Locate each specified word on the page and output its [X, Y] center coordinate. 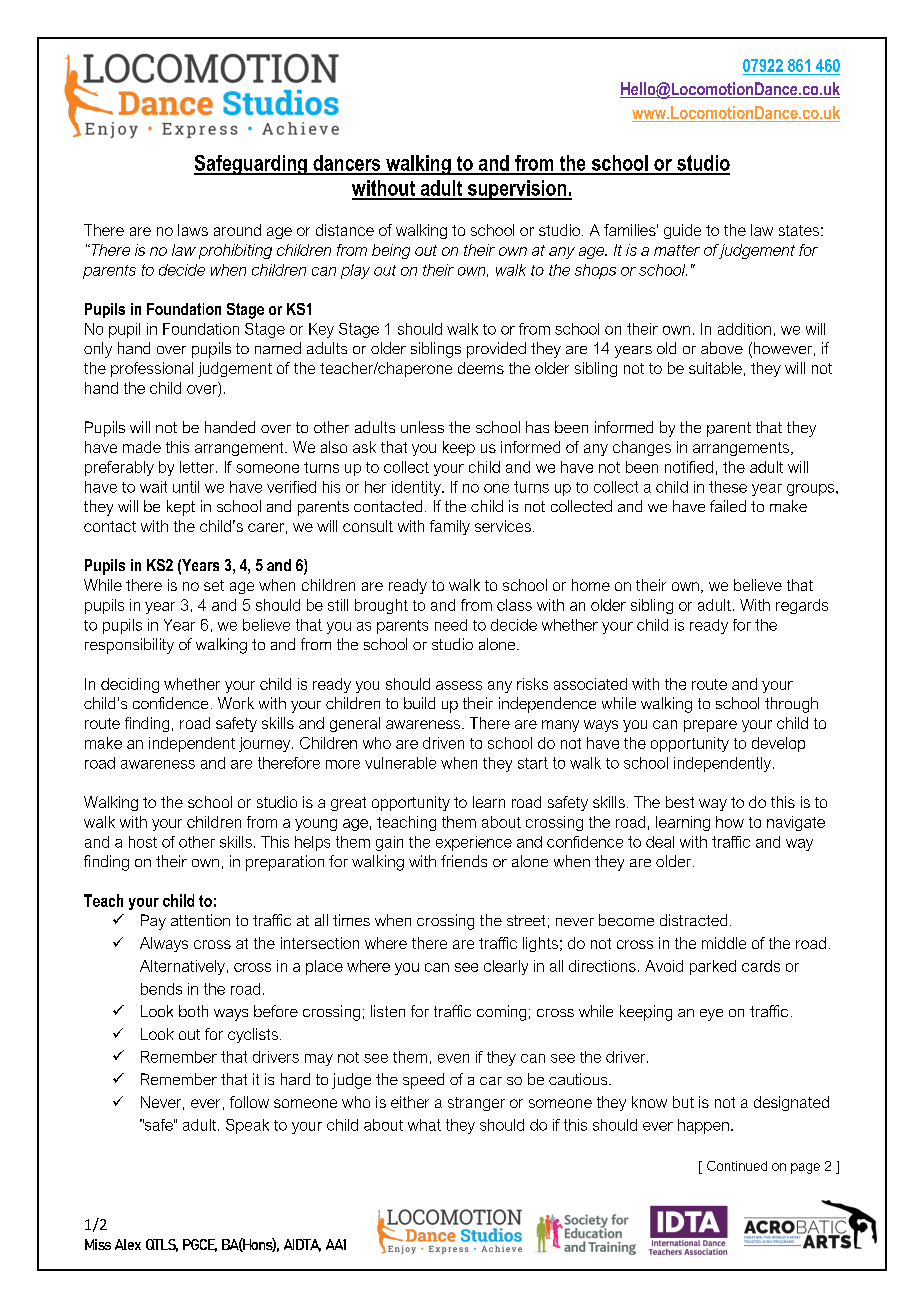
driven [443, 743]
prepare [710, 726]
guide [682, 231]
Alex [128, 1244]
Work [236, 703]
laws [193, 230]
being [391, 251]
